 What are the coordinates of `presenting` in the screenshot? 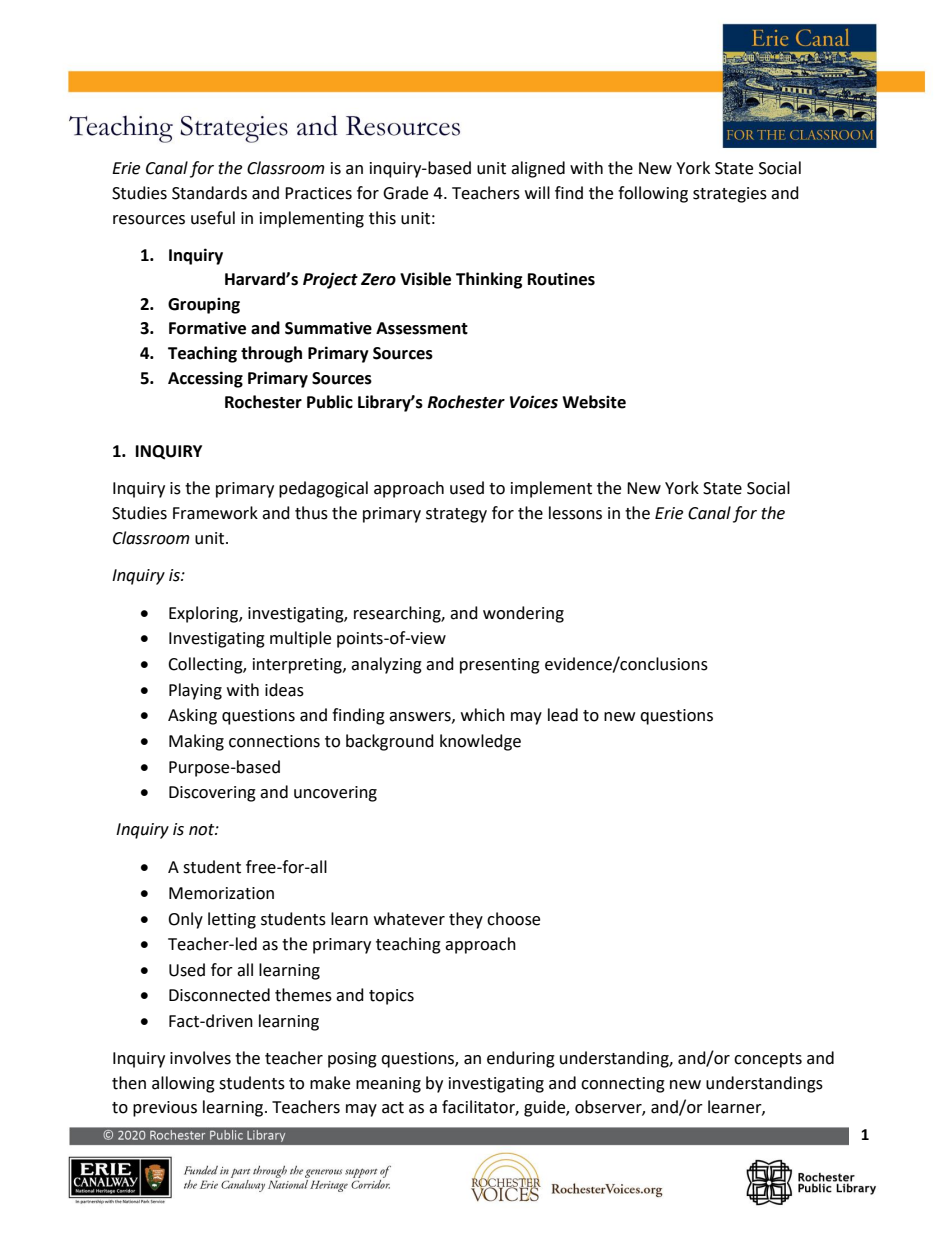 It's located at (500, 666).
